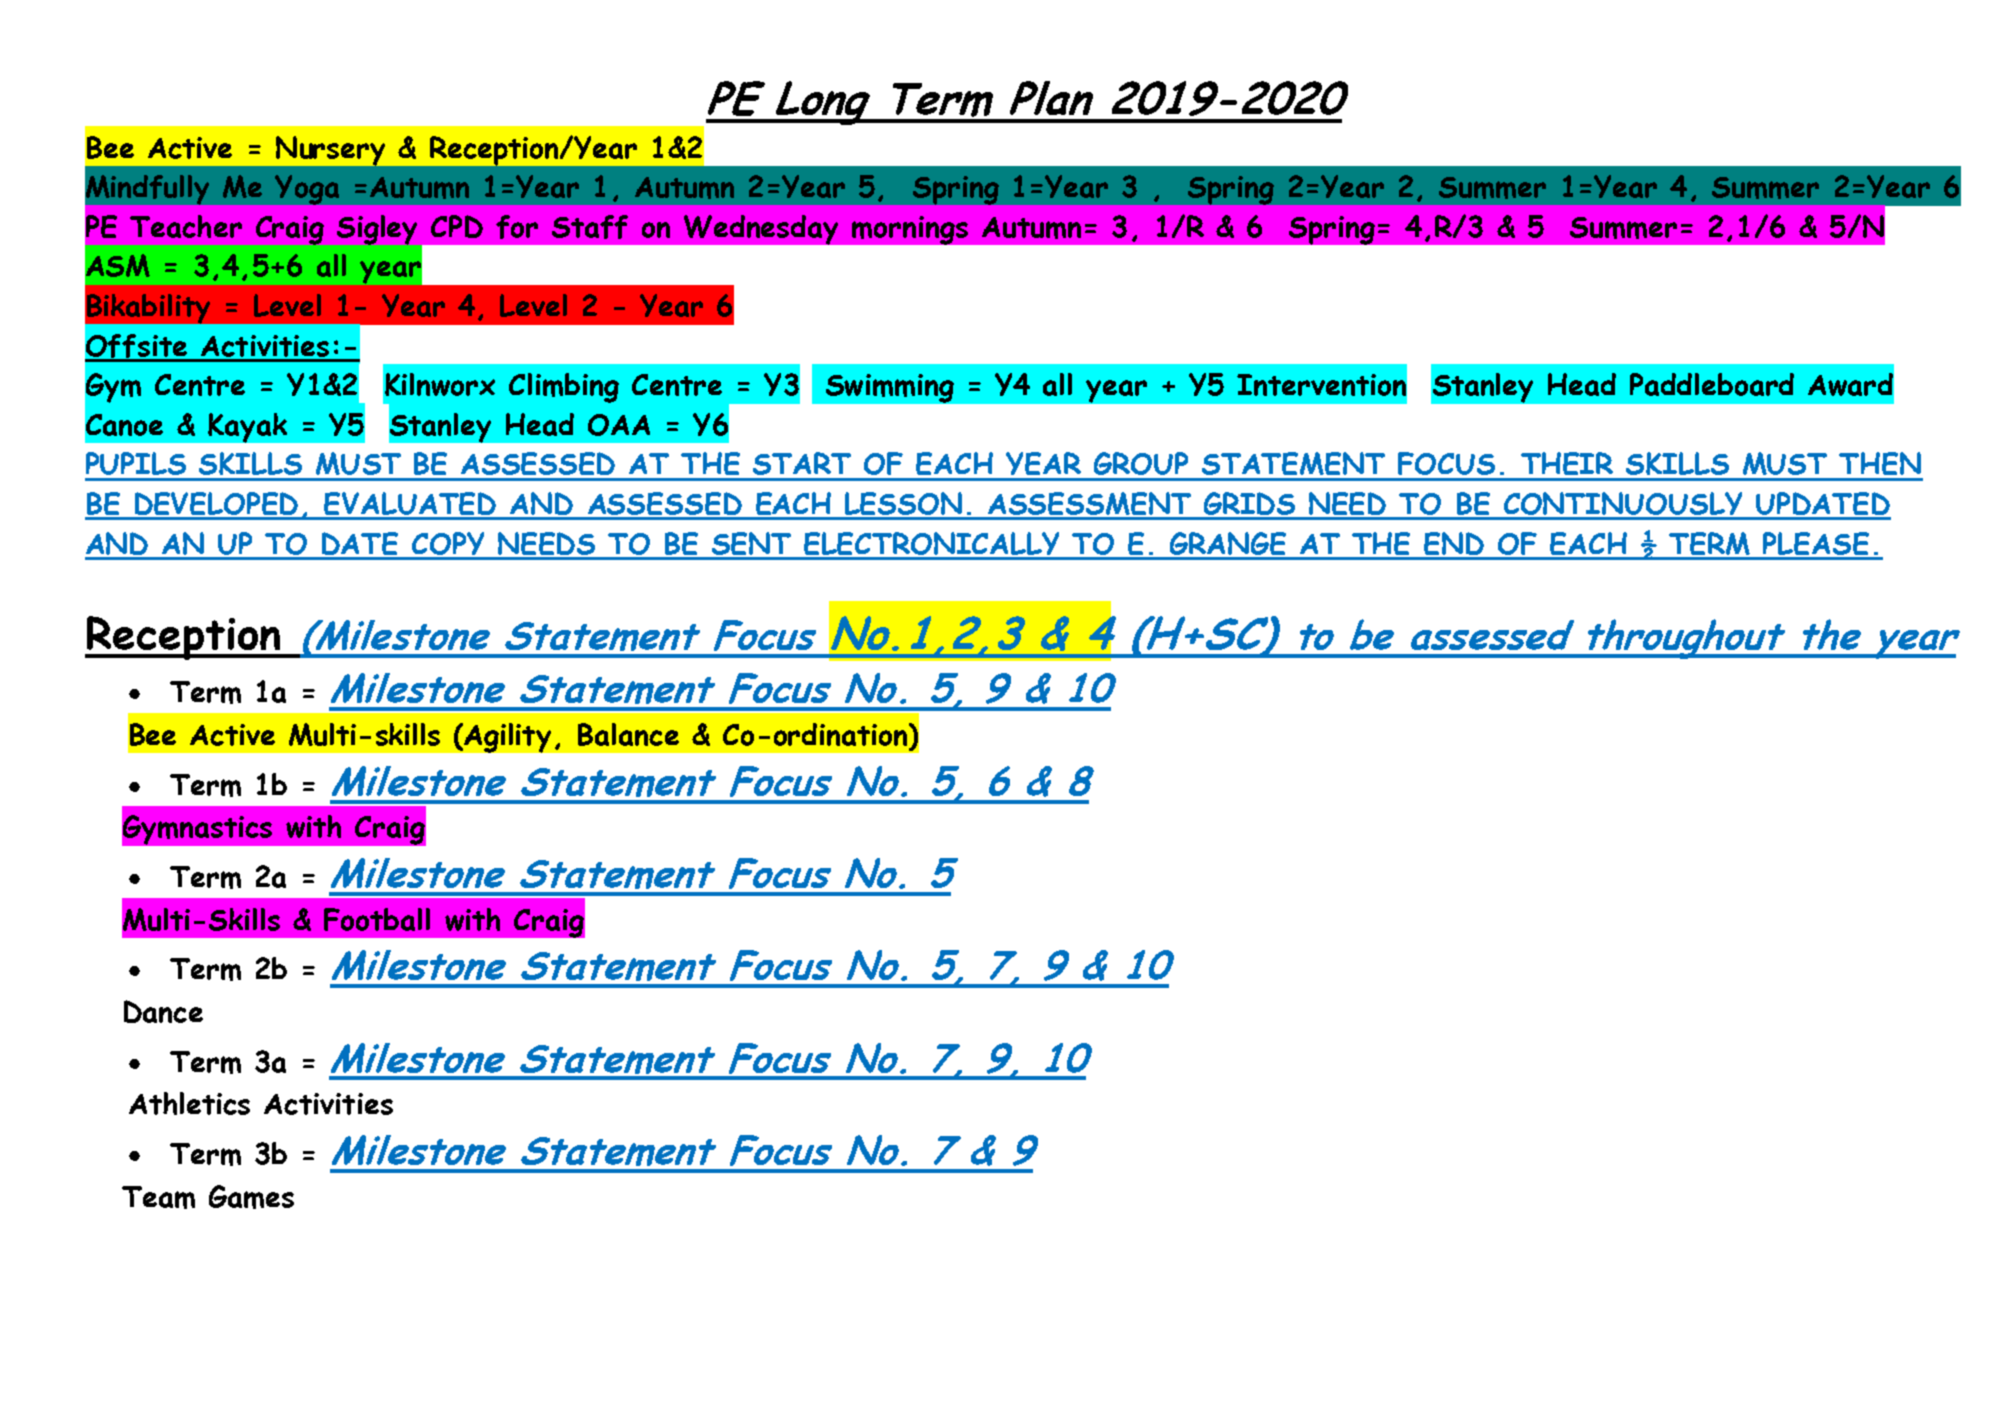  What do you see at coordinates (307, 190) in the screenshot?
I see `Yoga` at bounding box center [307, 190].
